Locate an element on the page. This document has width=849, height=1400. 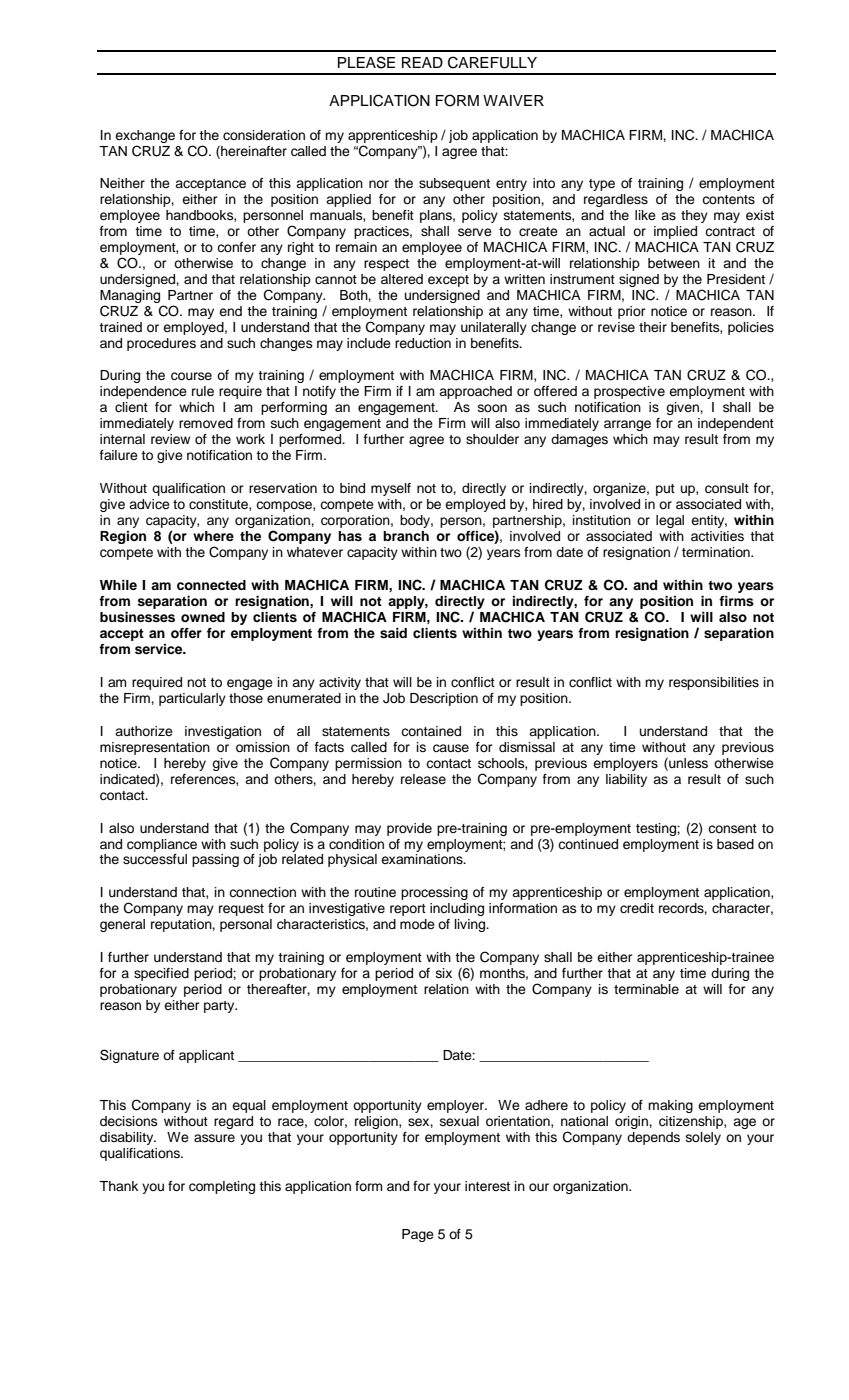
course is located at coordinates (191, 376).
